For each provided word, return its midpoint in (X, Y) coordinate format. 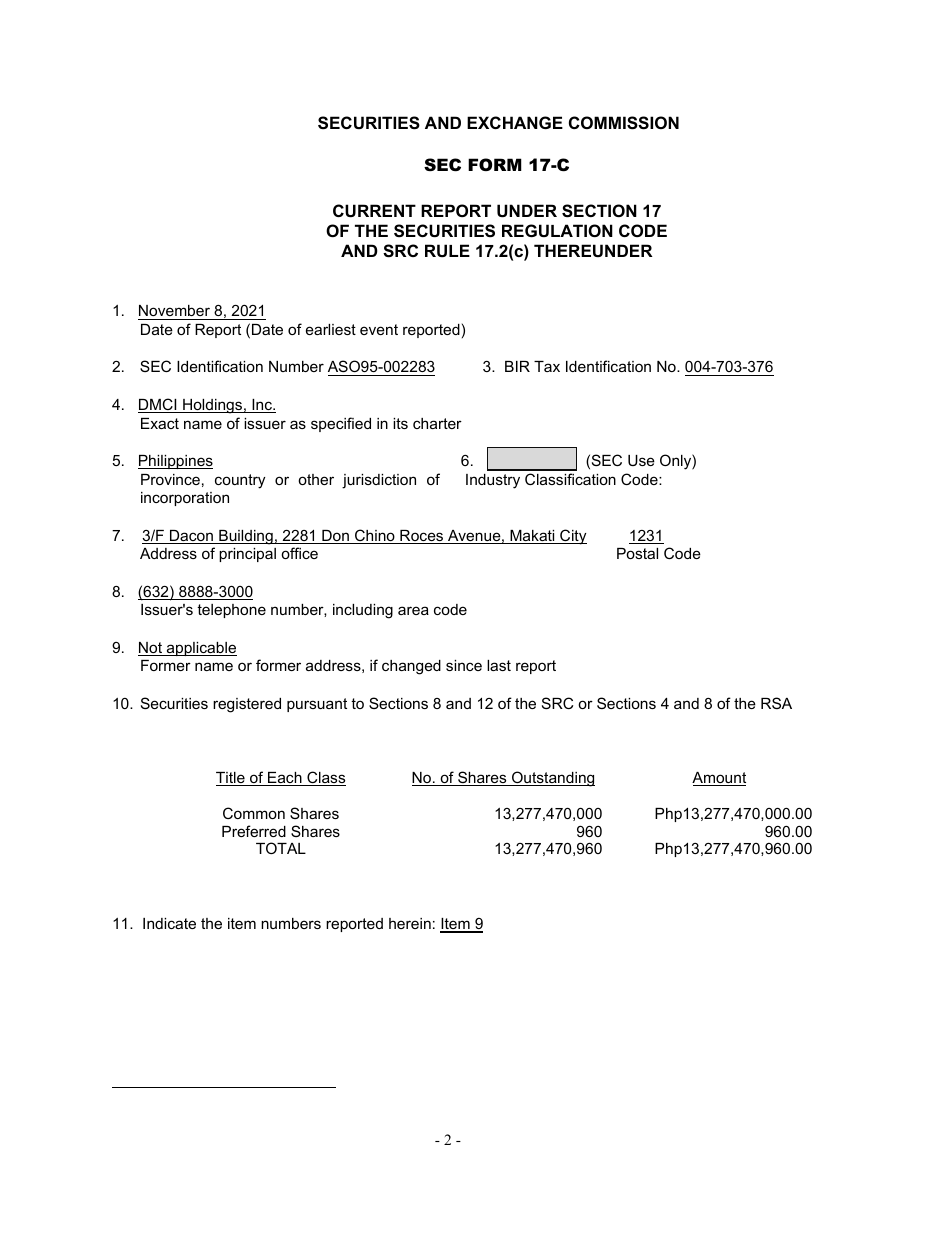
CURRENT (374, 210)
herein (410, 923)
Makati (532, 537)
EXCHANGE (515, 122)
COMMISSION (624, 123)
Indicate (169, 923)
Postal (637, 553)
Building (246, 537)
